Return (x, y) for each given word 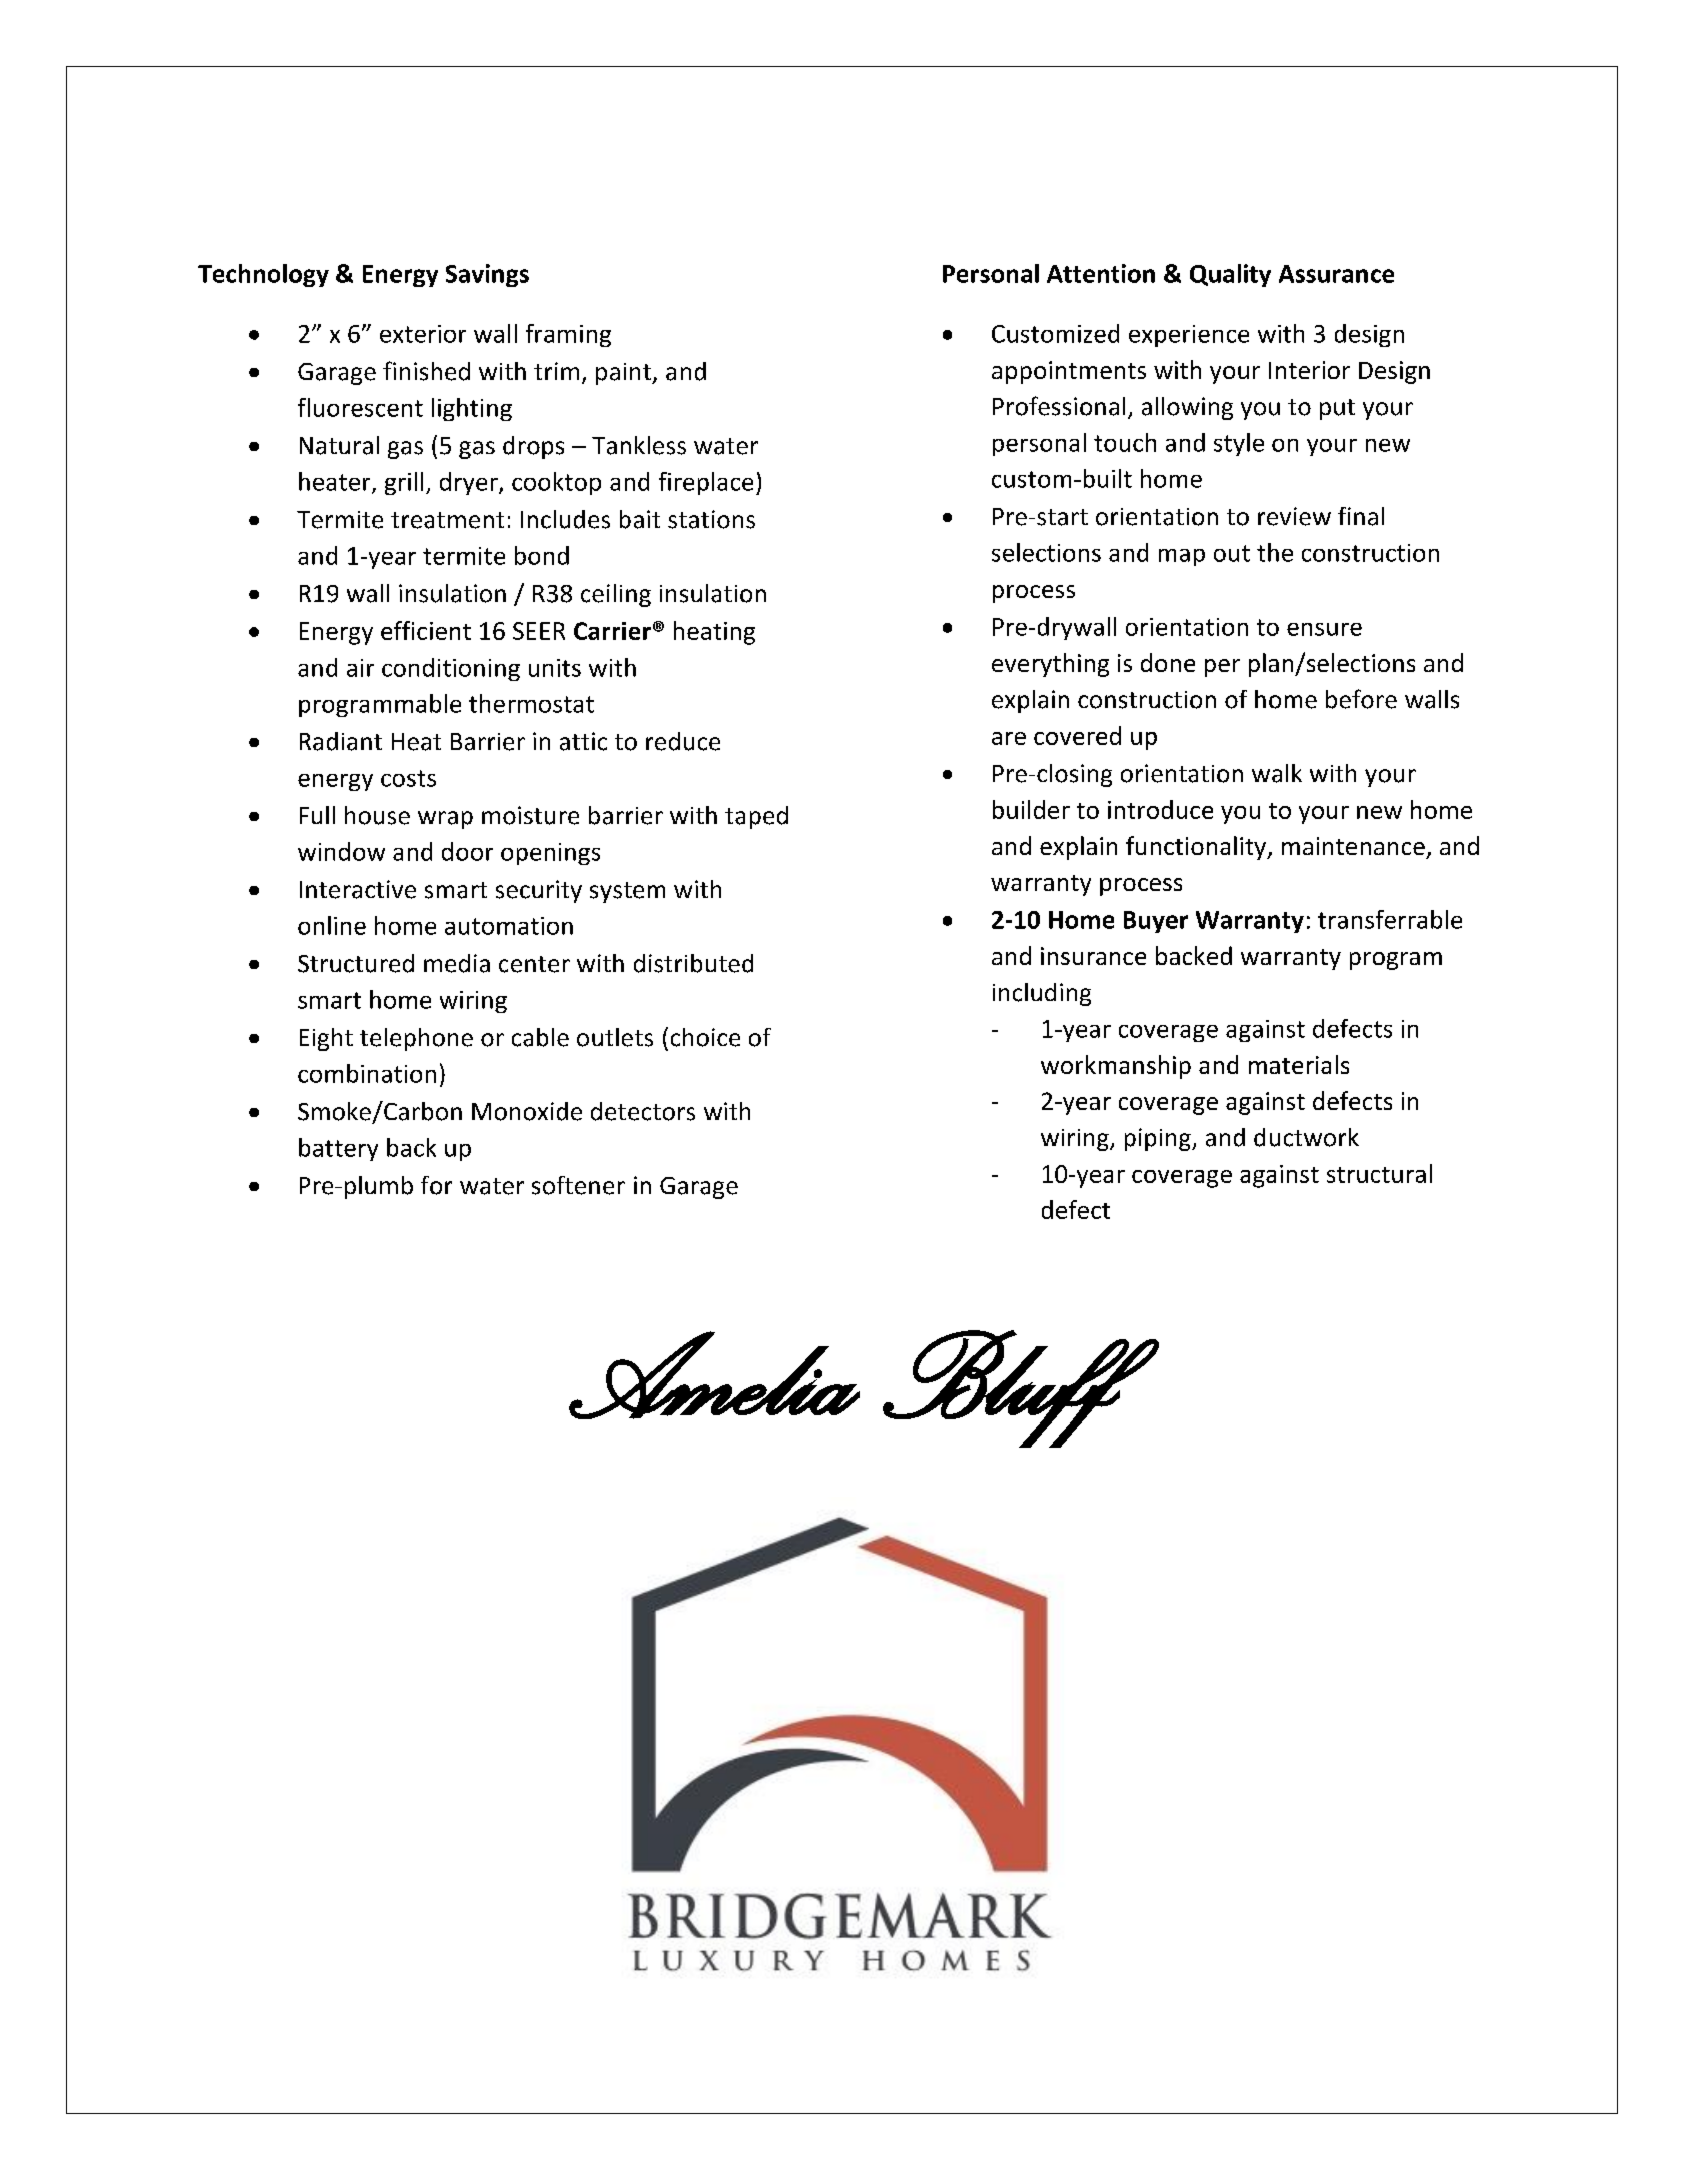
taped (756, 817)
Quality (1230, 275)
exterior (423, 334)
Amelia (714, 1375)
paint (624, 374)
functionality (1197, 848)
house (377, 815)
